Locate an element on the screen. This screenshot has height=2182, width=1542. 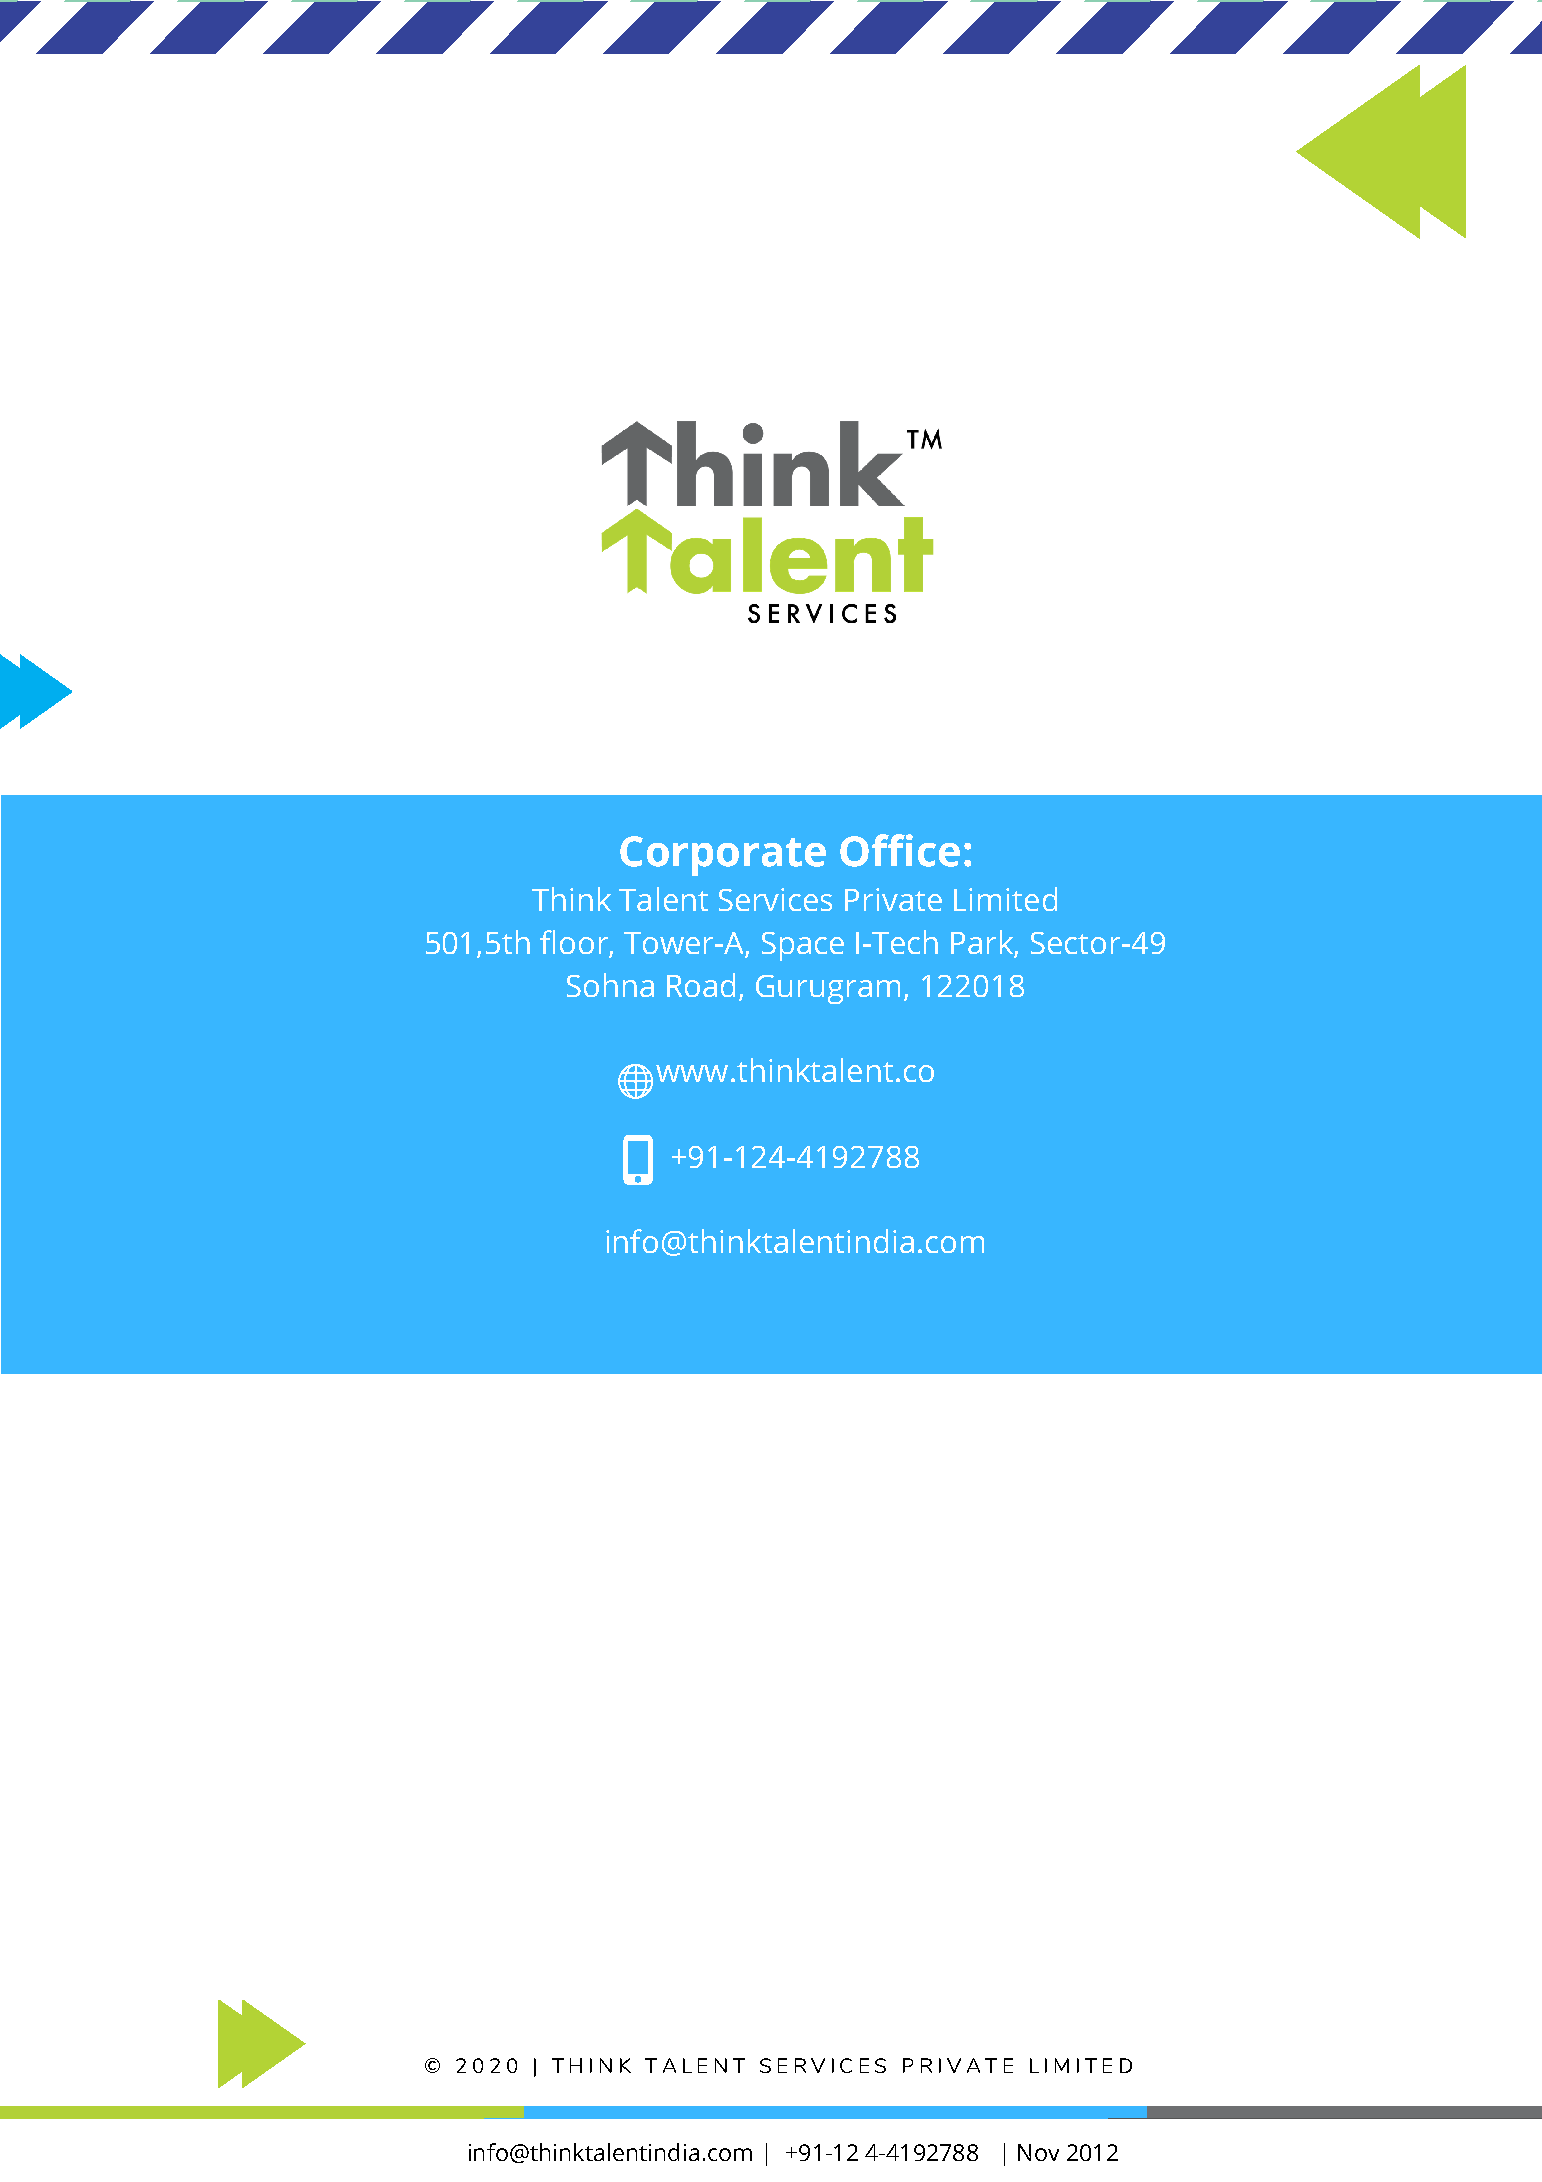
Nov is located at coordinates (1038, 2152).
